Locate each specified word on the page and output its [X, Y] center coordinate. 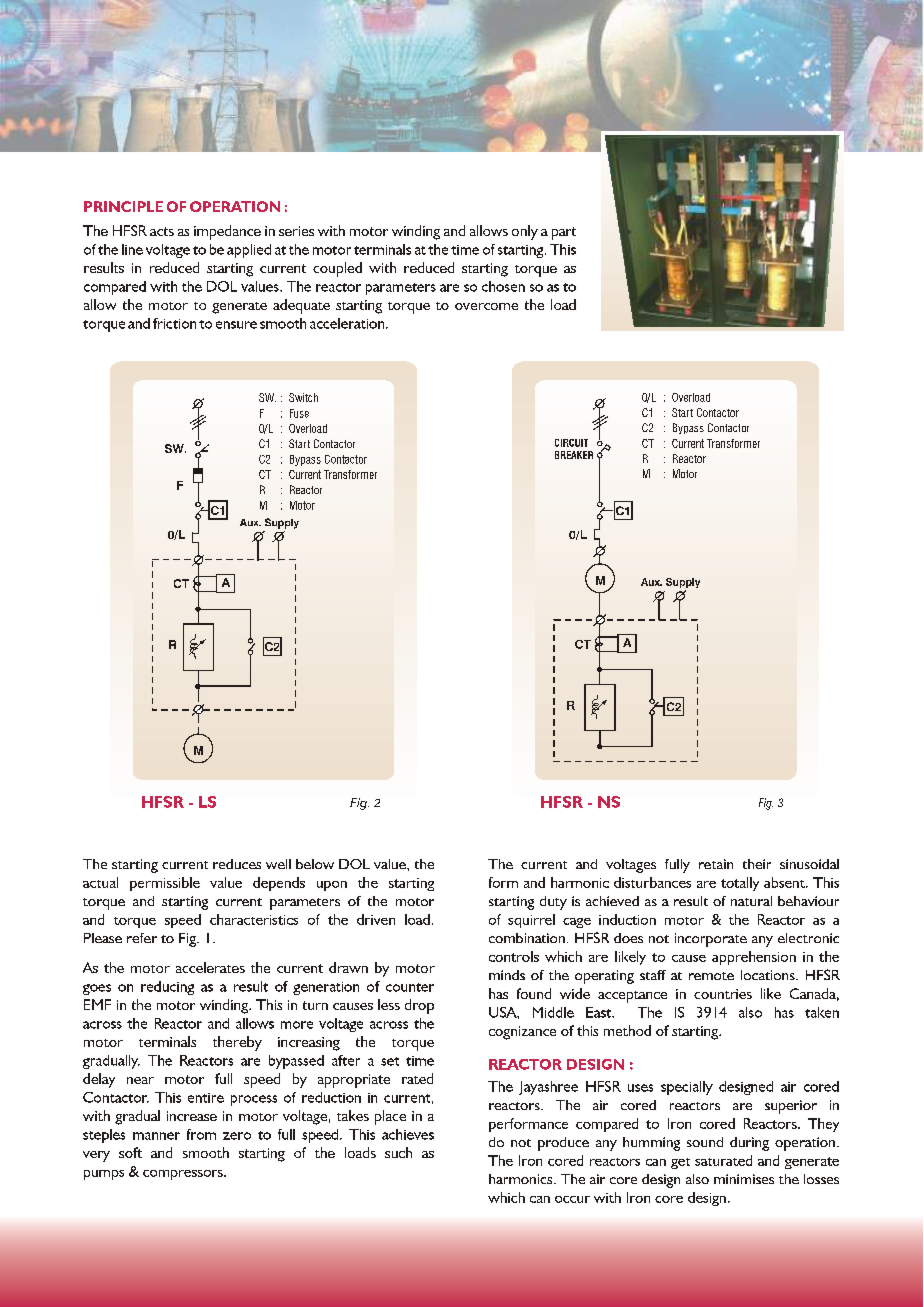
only [525, 232]
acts [162, 231]
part [564, 233]
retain [716, 864]
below [315, 864]
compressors [184, 1175]
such [398, 1152]
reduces [237, 864]
